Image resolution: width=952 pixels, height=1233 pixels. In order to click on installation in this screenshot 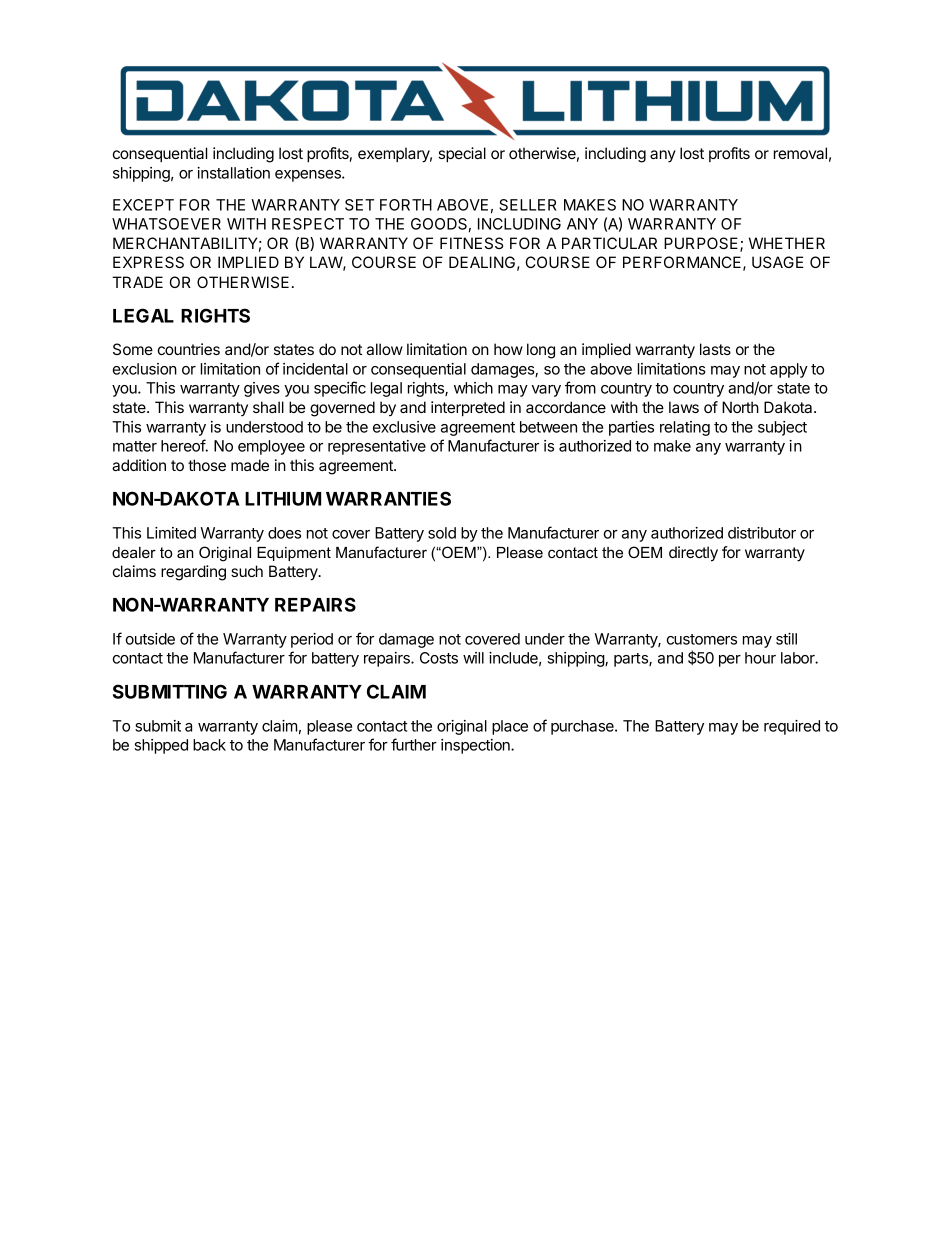, I will do `click(233, 173)`.
